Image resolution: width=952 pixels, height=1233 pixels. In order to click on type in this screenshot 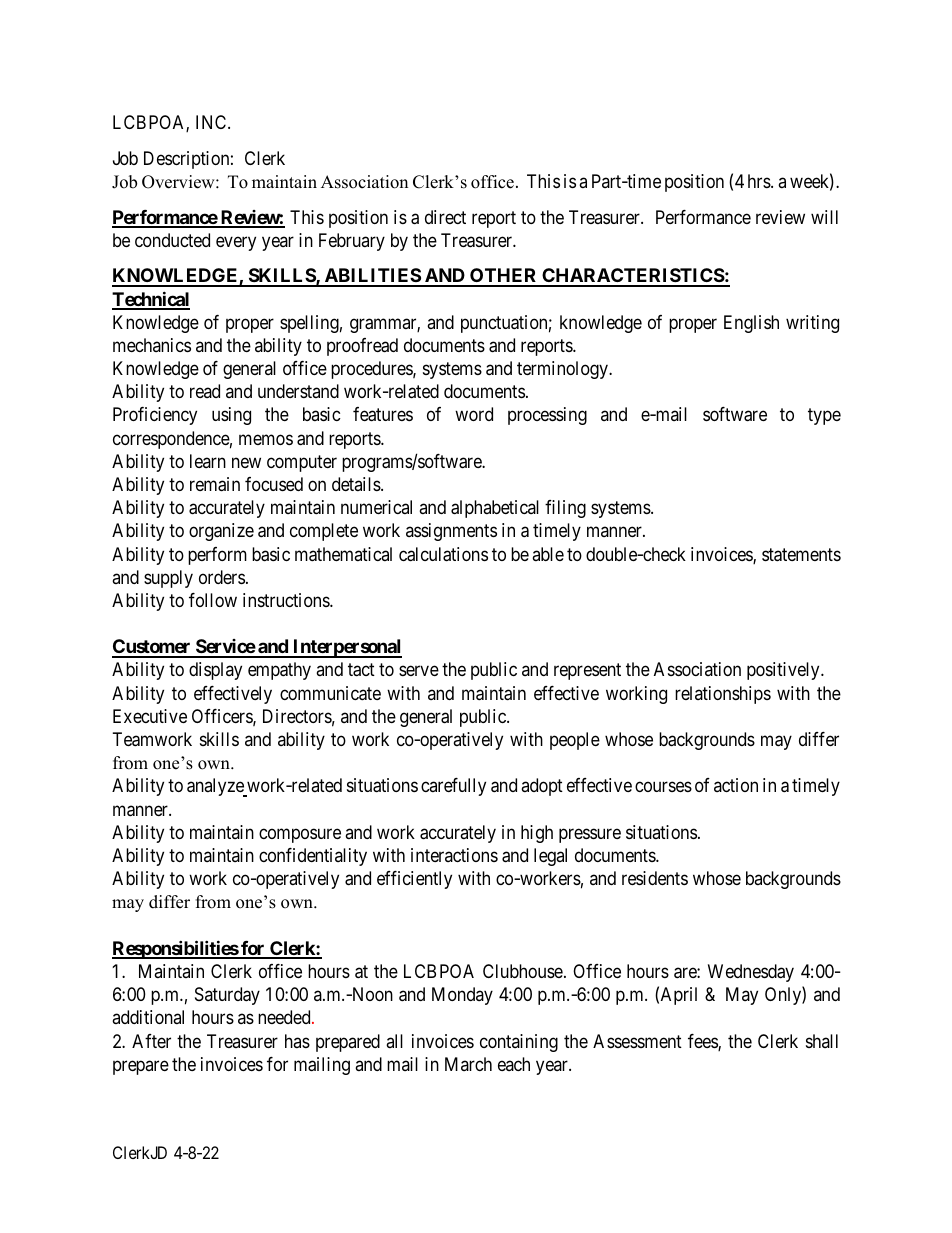, I will do `click(824, 417)`.
